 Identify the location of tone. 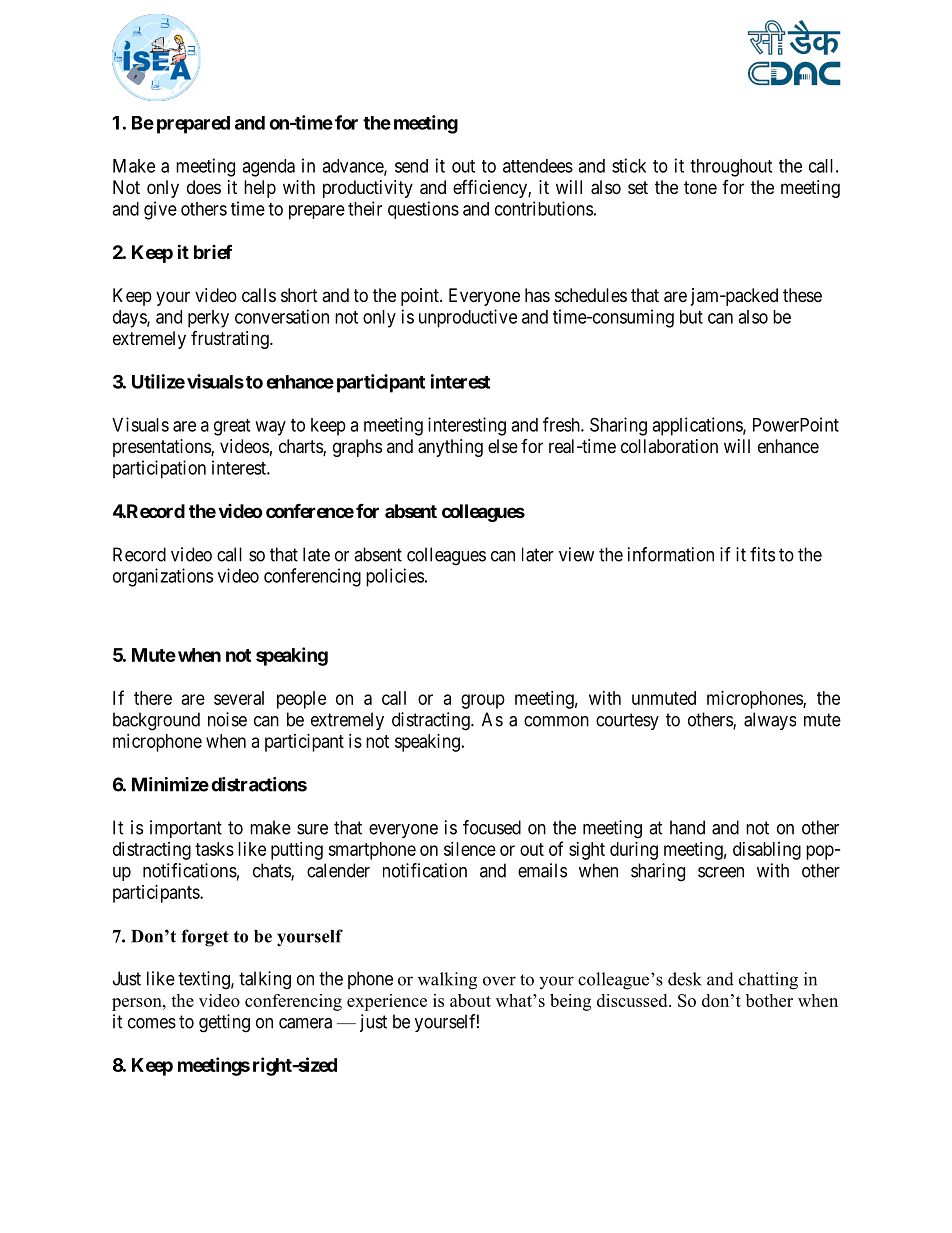
(700, 187).
